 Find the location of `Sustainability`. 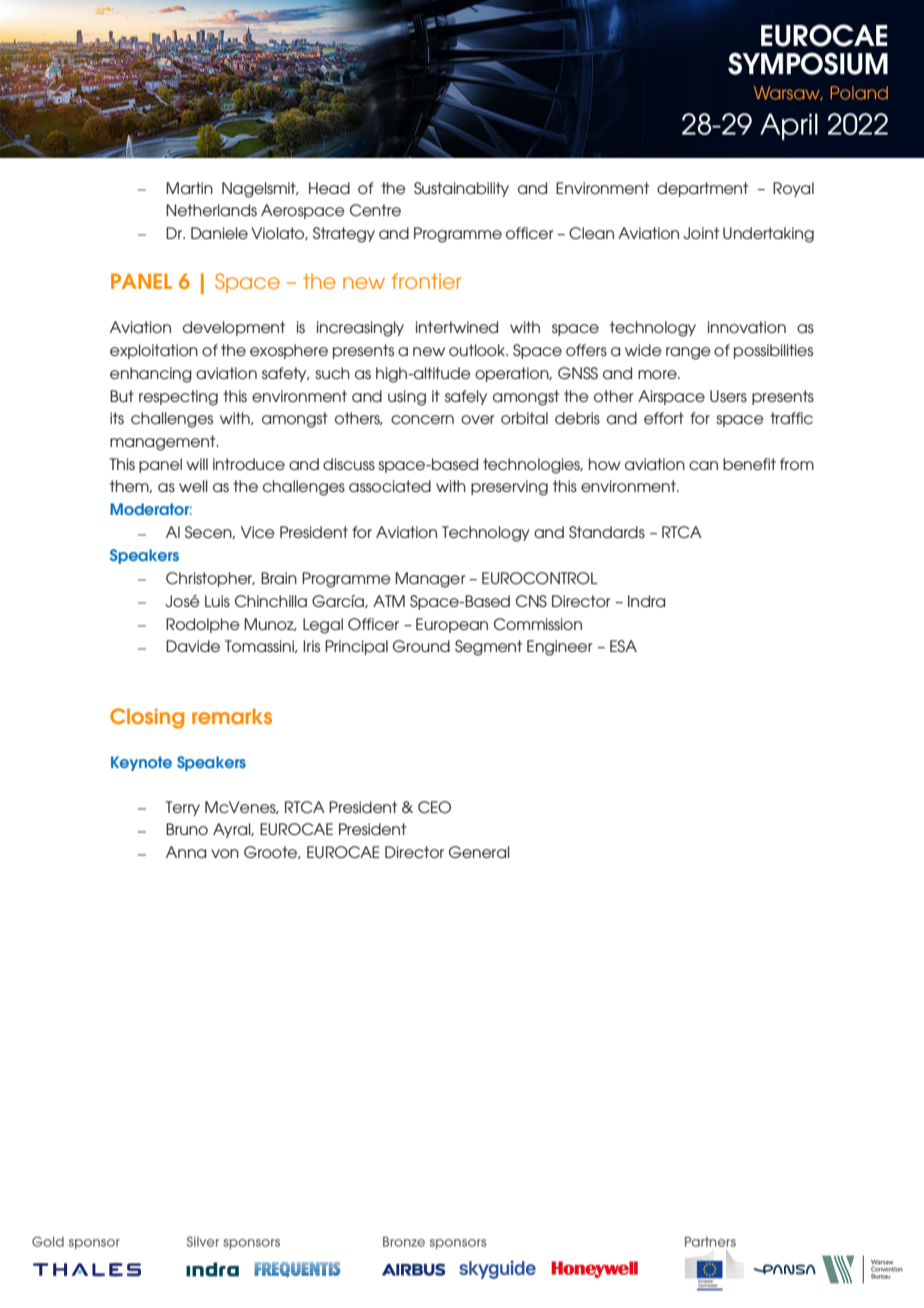

Sustainability is located at coordinates (461, 189).
